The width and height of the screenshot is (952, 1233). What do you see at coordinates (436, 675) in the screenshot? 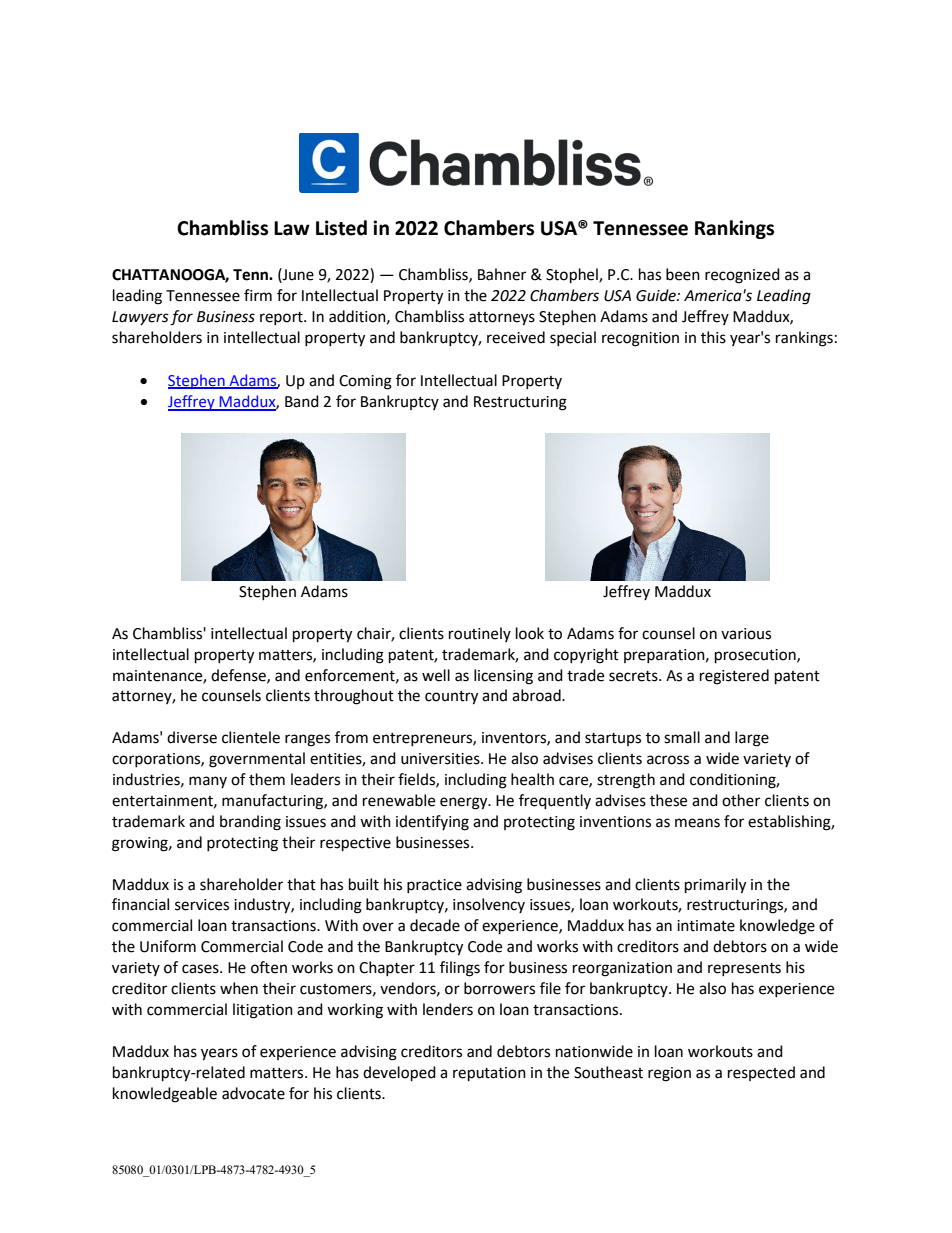
I see `well` at bounding box center [436, 675].
